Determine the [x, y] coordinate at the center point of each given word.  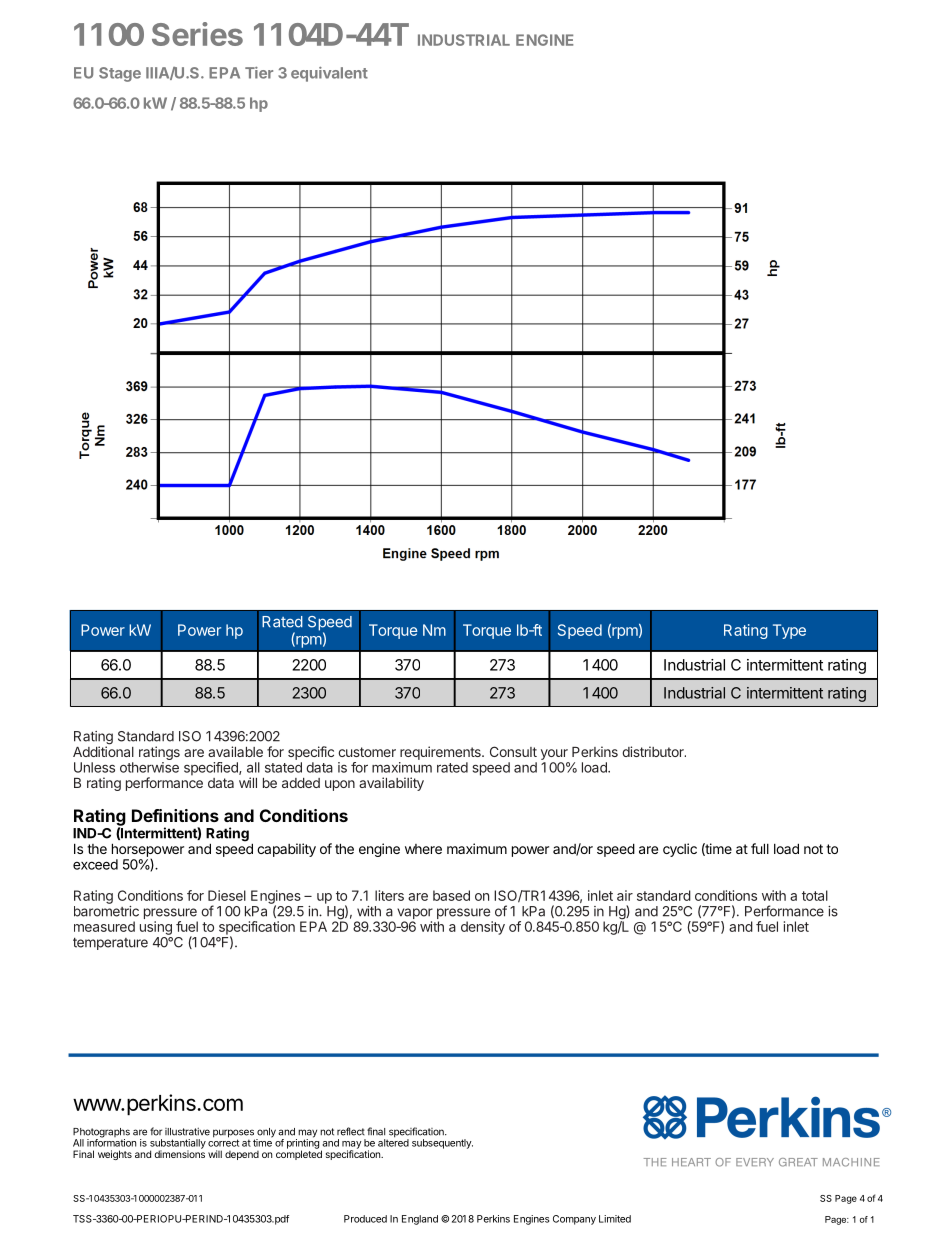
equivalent [329, 74]
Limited [615, 1219]
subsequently [442, 1144]
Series [197, 34]
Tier [259, 73]
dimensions [179, 1153]
